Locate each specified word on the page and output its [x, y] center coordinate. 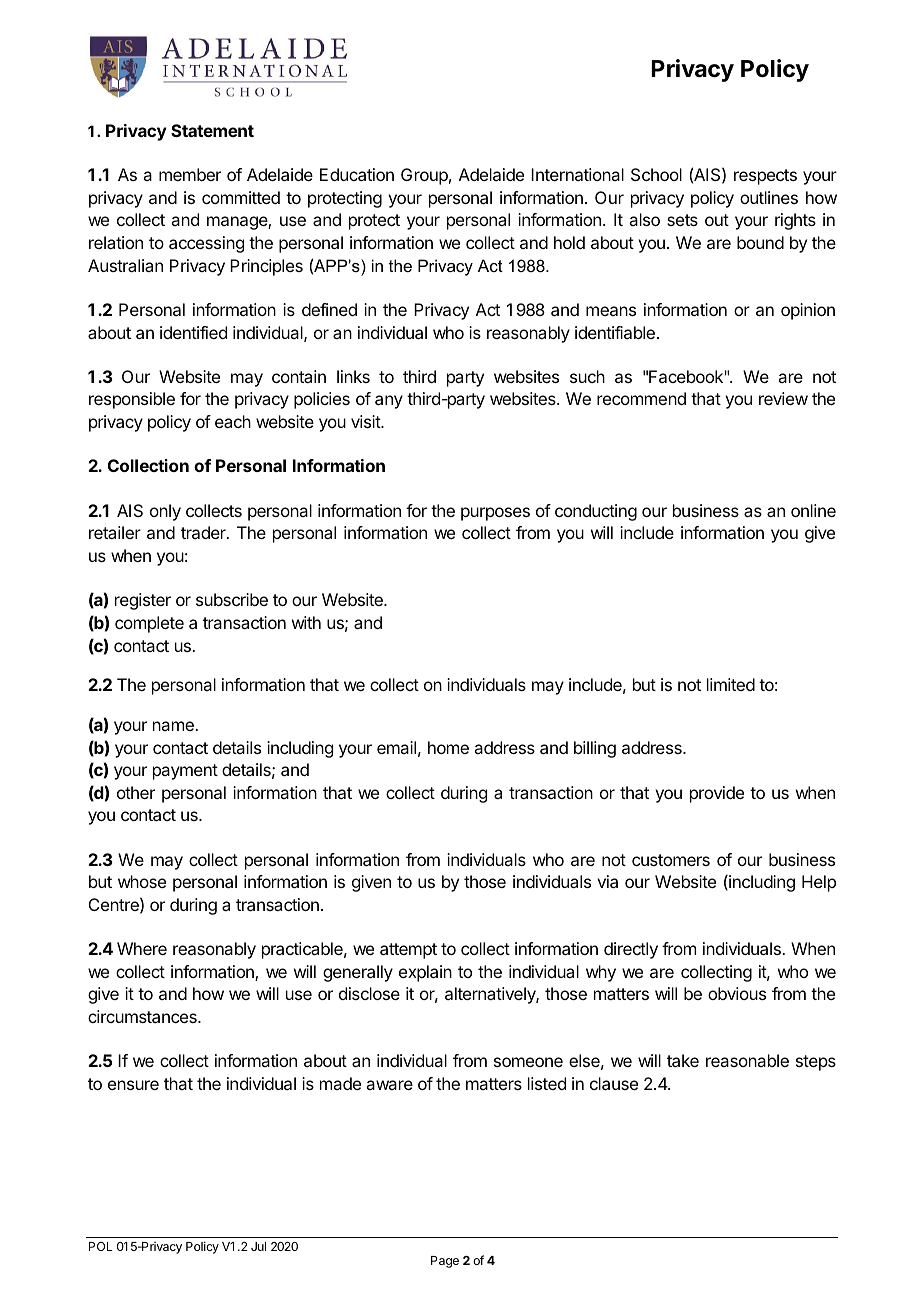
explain [425, 973]
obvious [737, 993]
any [389, 402]
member [190, 174]
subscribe [232, 599]
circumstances [143, 1016]
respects [765, 177]
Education [357, 174]
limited [731, 684]
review [783, 398]
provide [717, 794]
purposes [495, 514]
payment [185, 772]
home [448, 747]
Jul [258, 1246]
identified [193, 332]
